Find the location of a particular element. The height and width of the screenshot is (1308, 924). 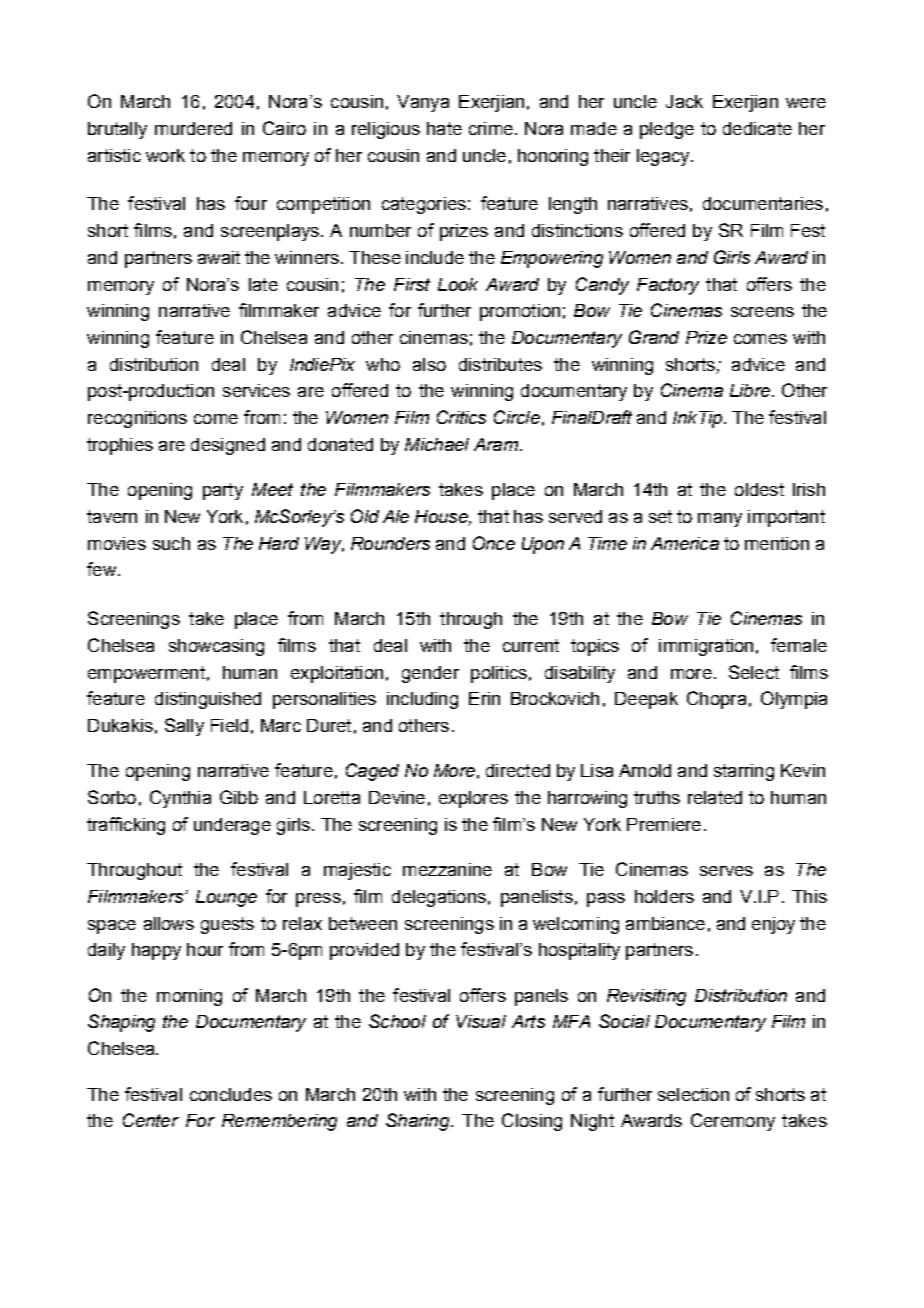

explores is located at coordinates (473, 799).
